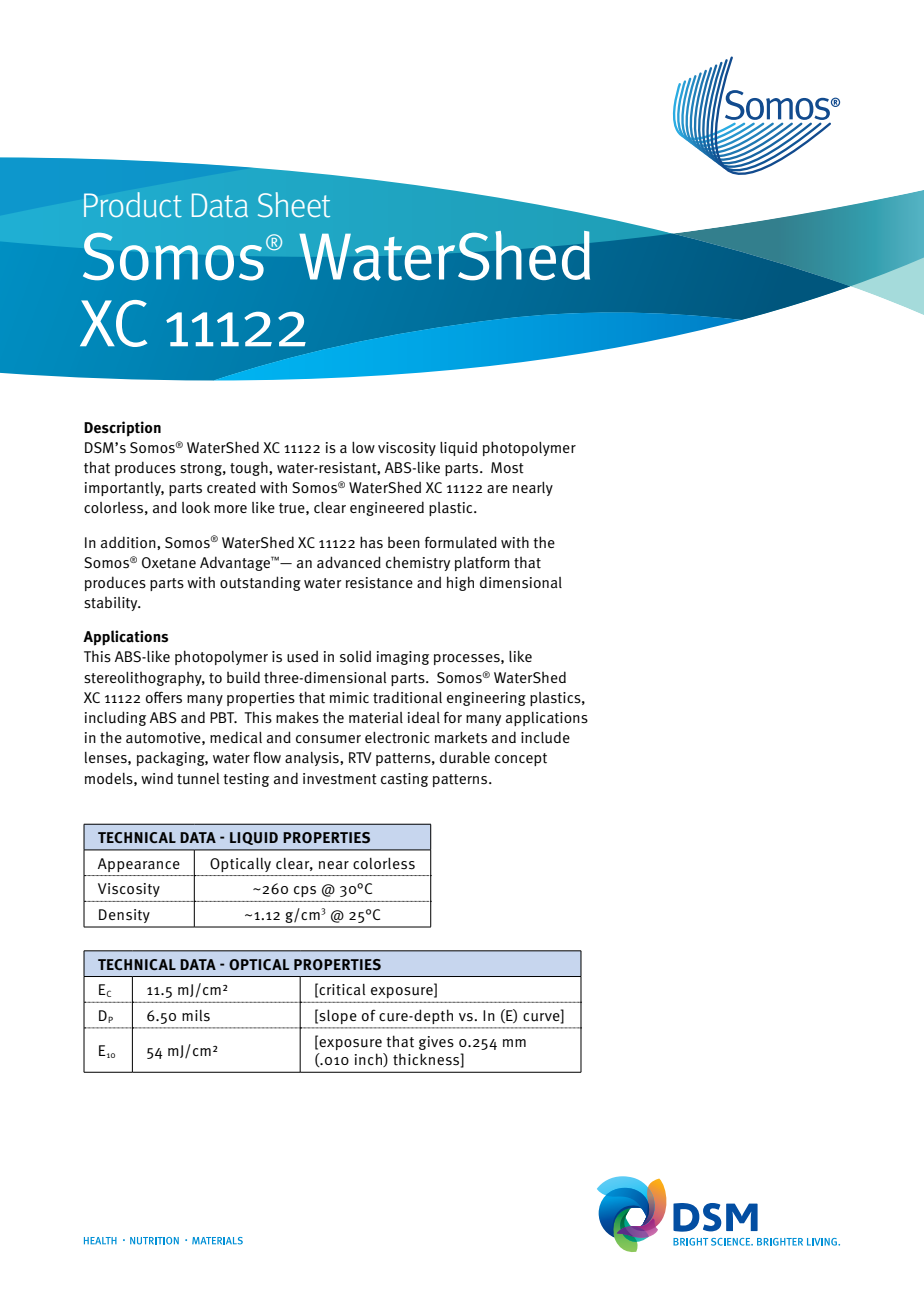 Image resolution: width=924 pixels, height=1308 pixels. I want to click on mils, so click(196, 1016).
